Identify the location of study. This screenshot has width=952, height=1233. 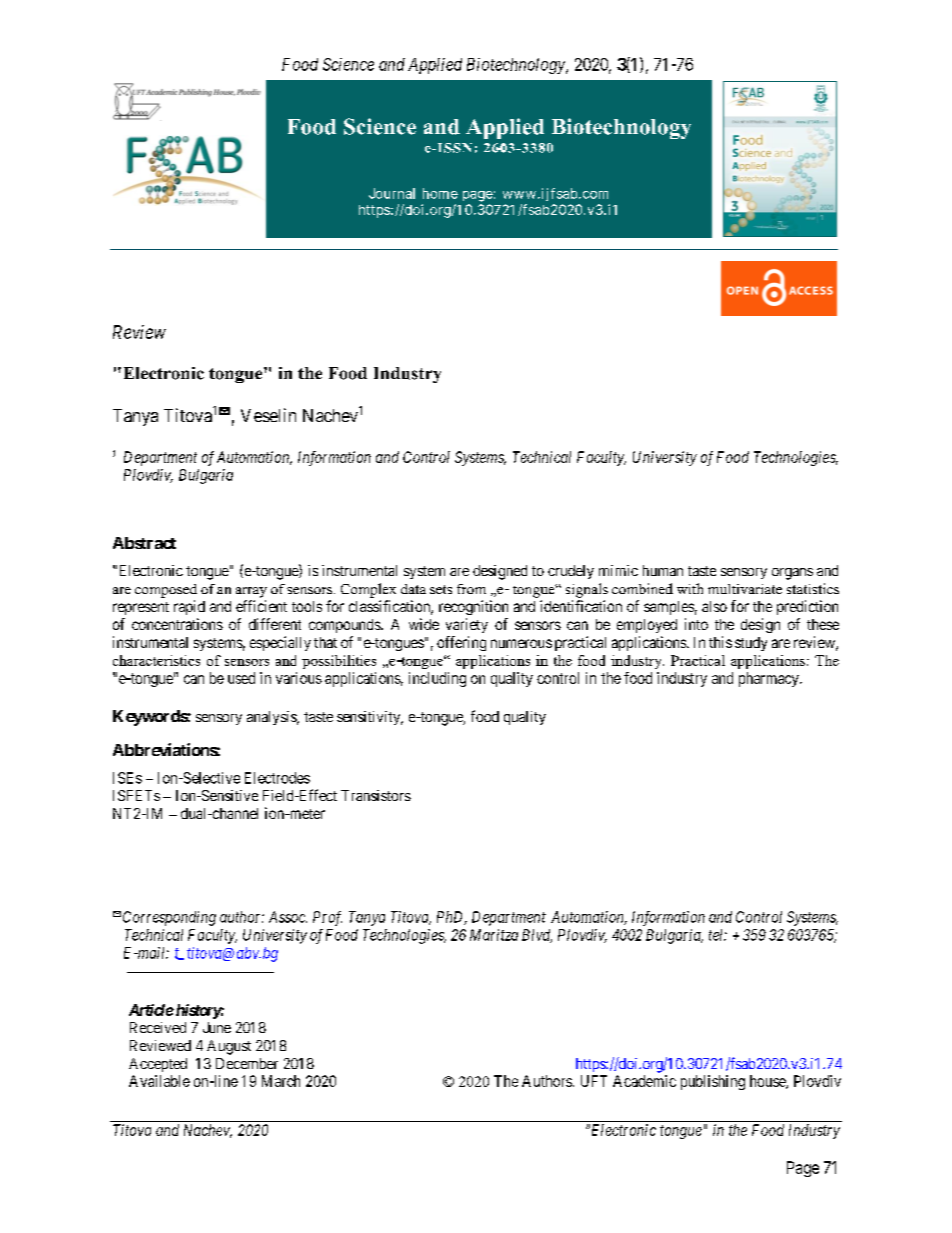
(751, 644).
